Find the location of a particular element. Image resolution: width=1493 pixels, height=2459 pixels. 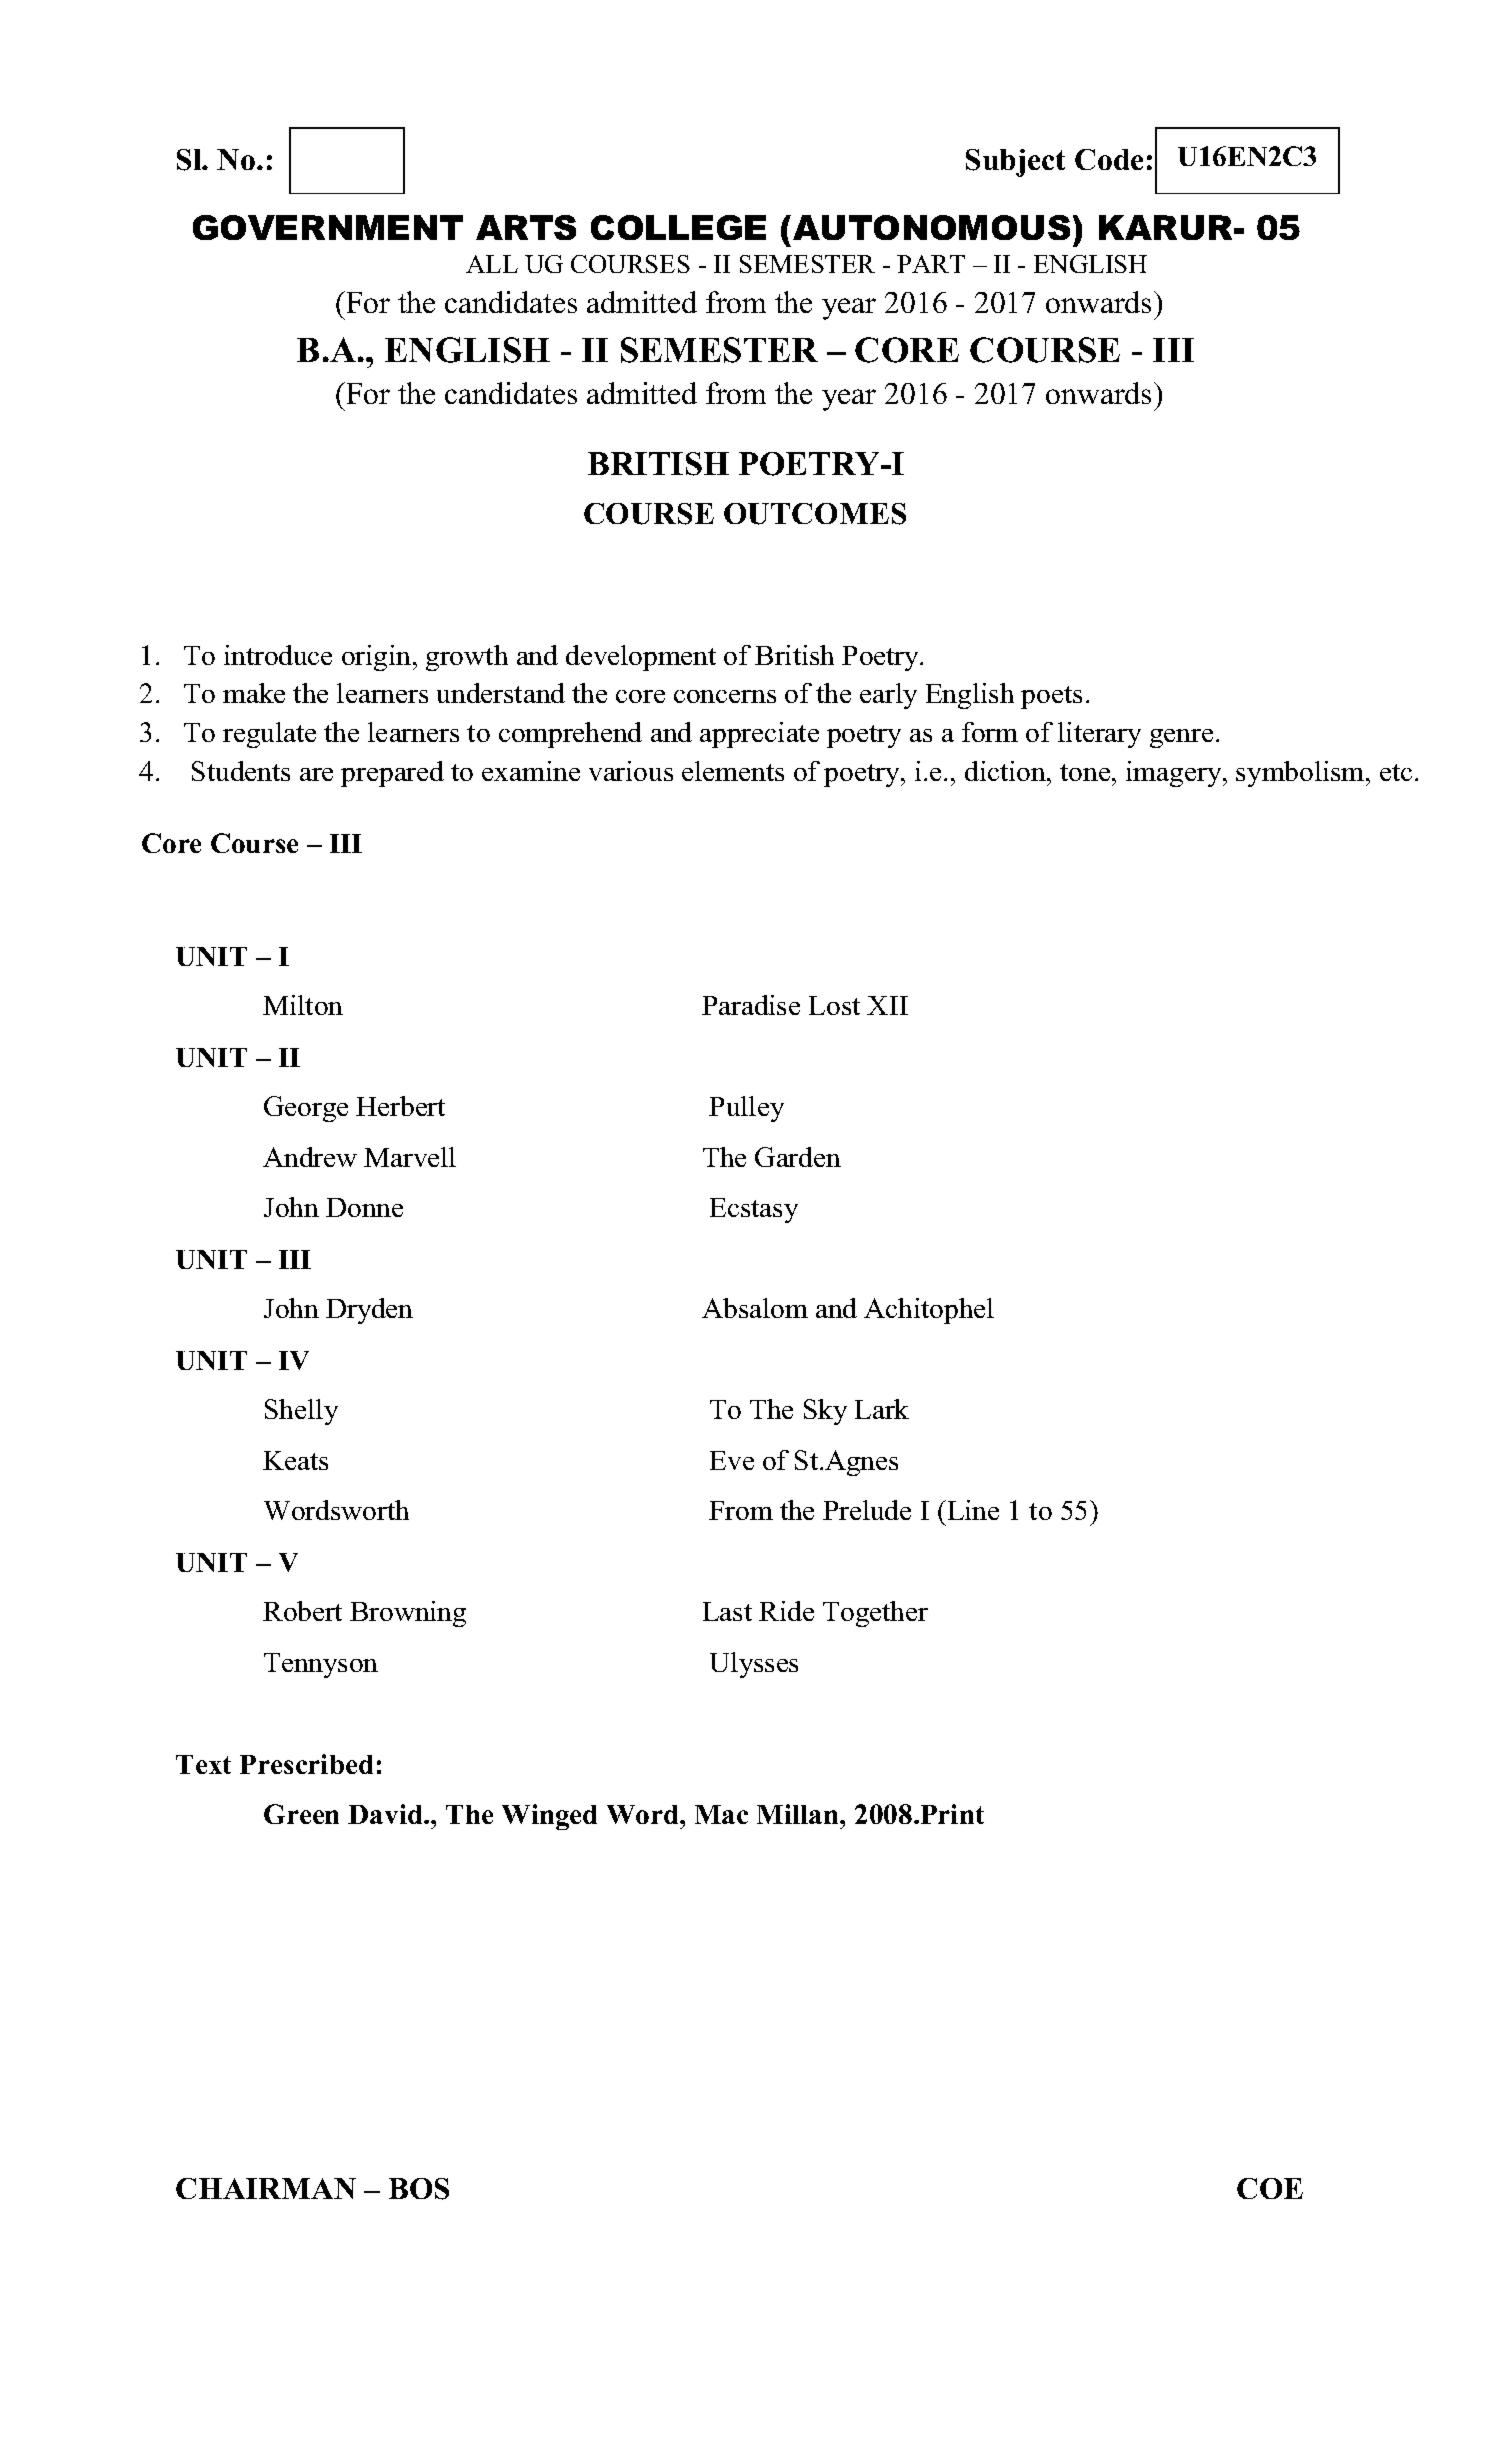

GOVERNMENT is located at coordinates (328, 227).
